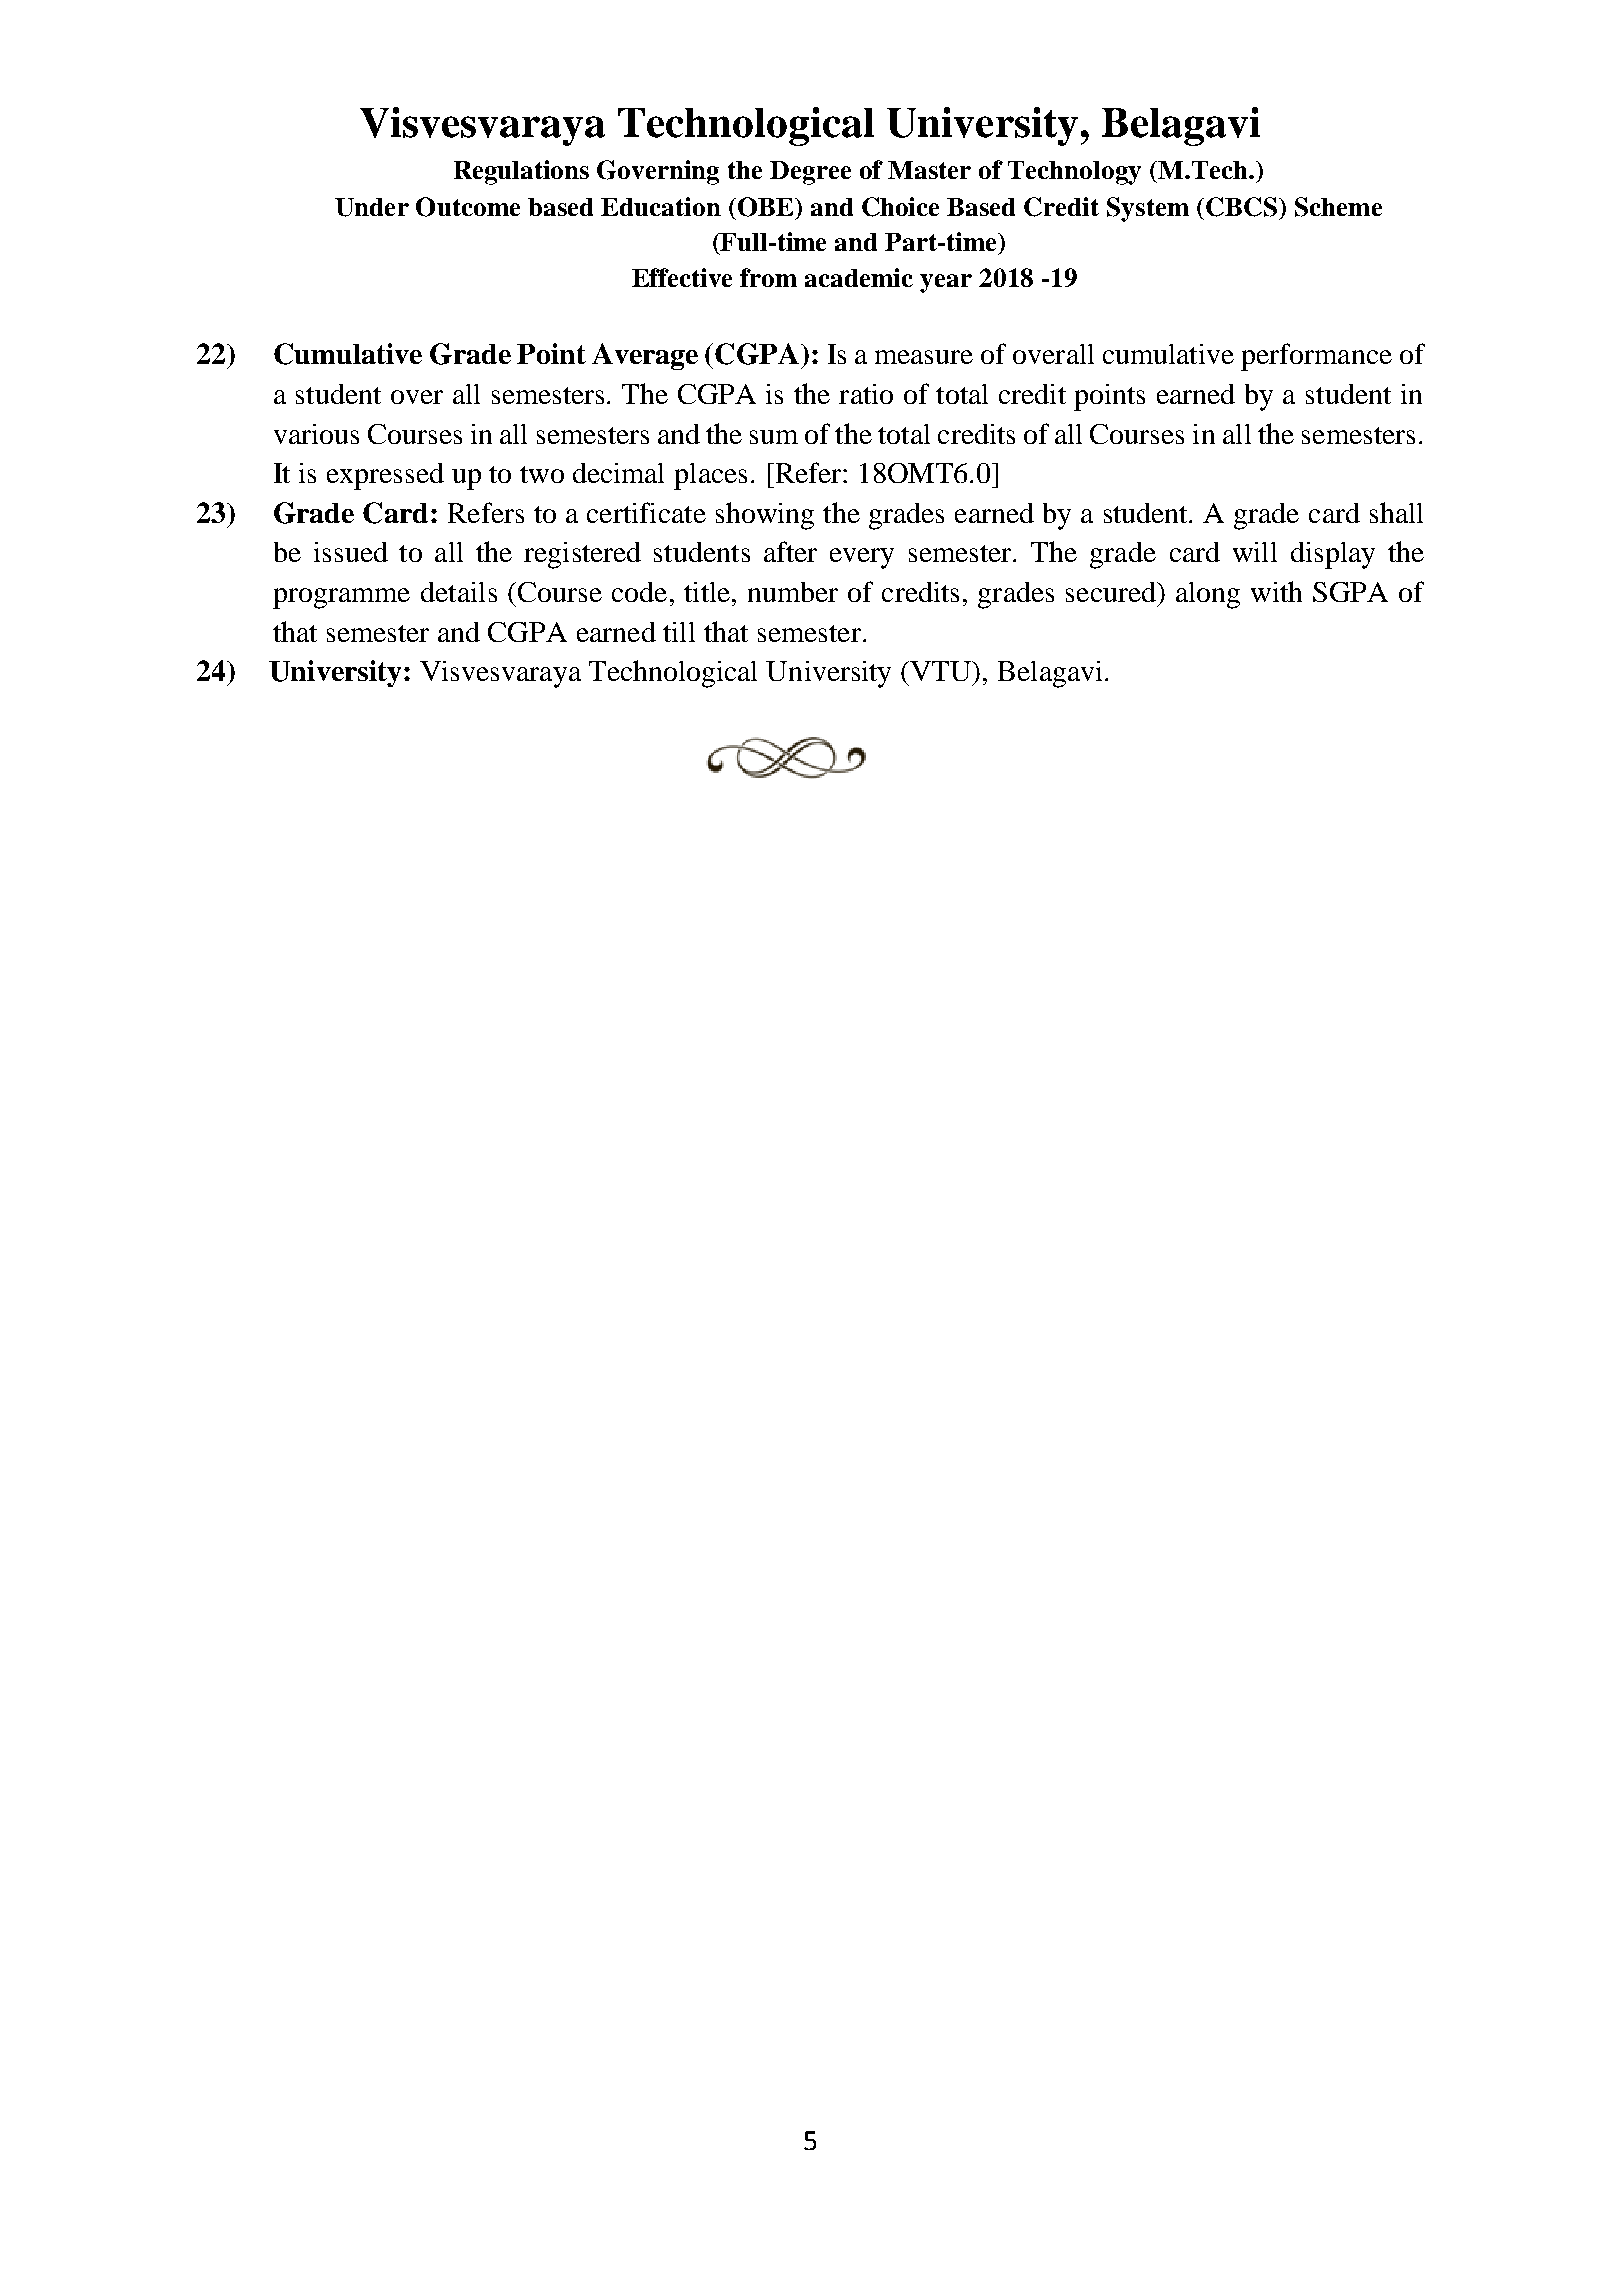  Describe the element at coordinates (645, 356) in the screenshot. I see `Average` at that location.
